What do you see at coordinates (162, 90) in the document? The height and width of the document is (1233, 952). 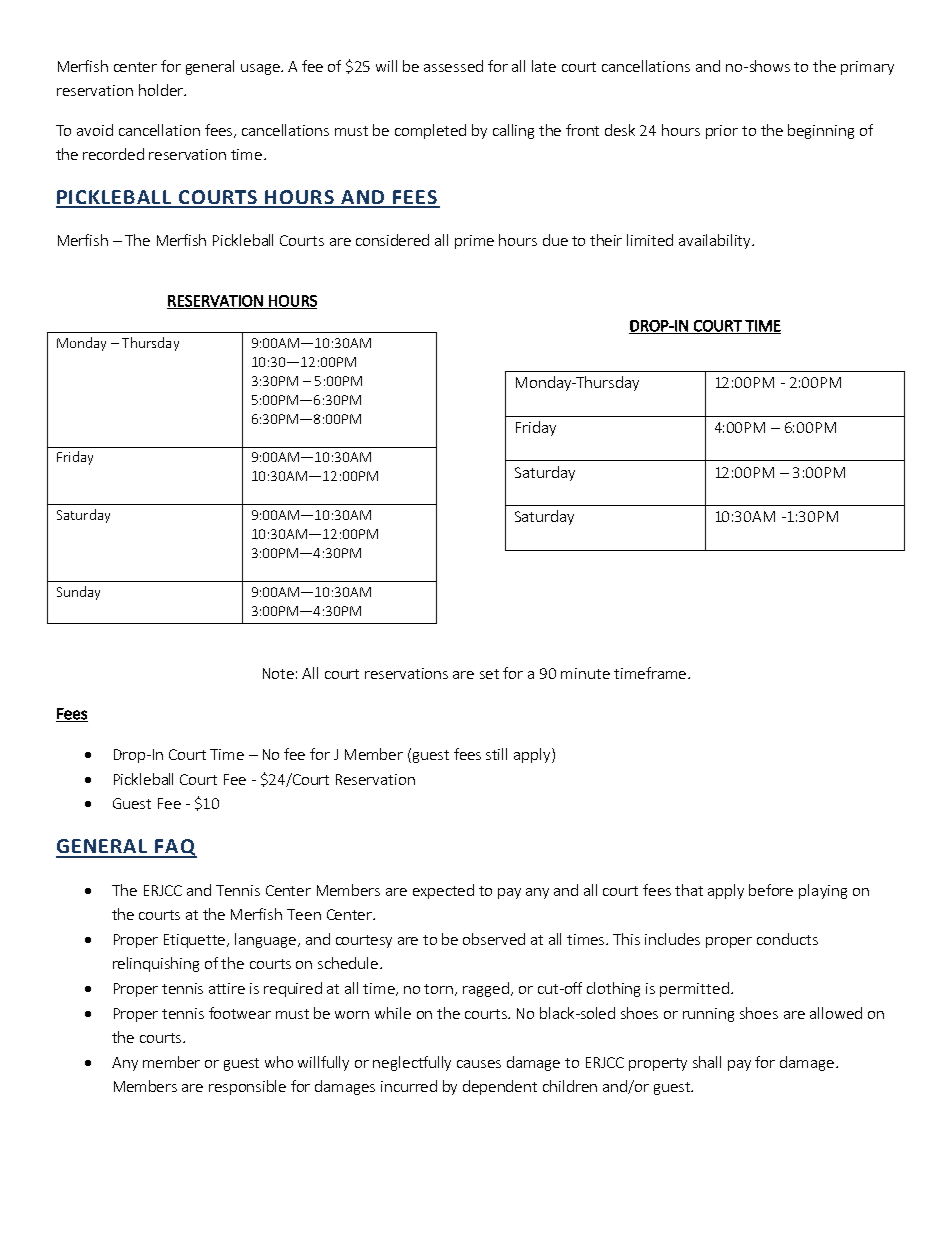 I see `holder` at bounding box center [162, 90].
